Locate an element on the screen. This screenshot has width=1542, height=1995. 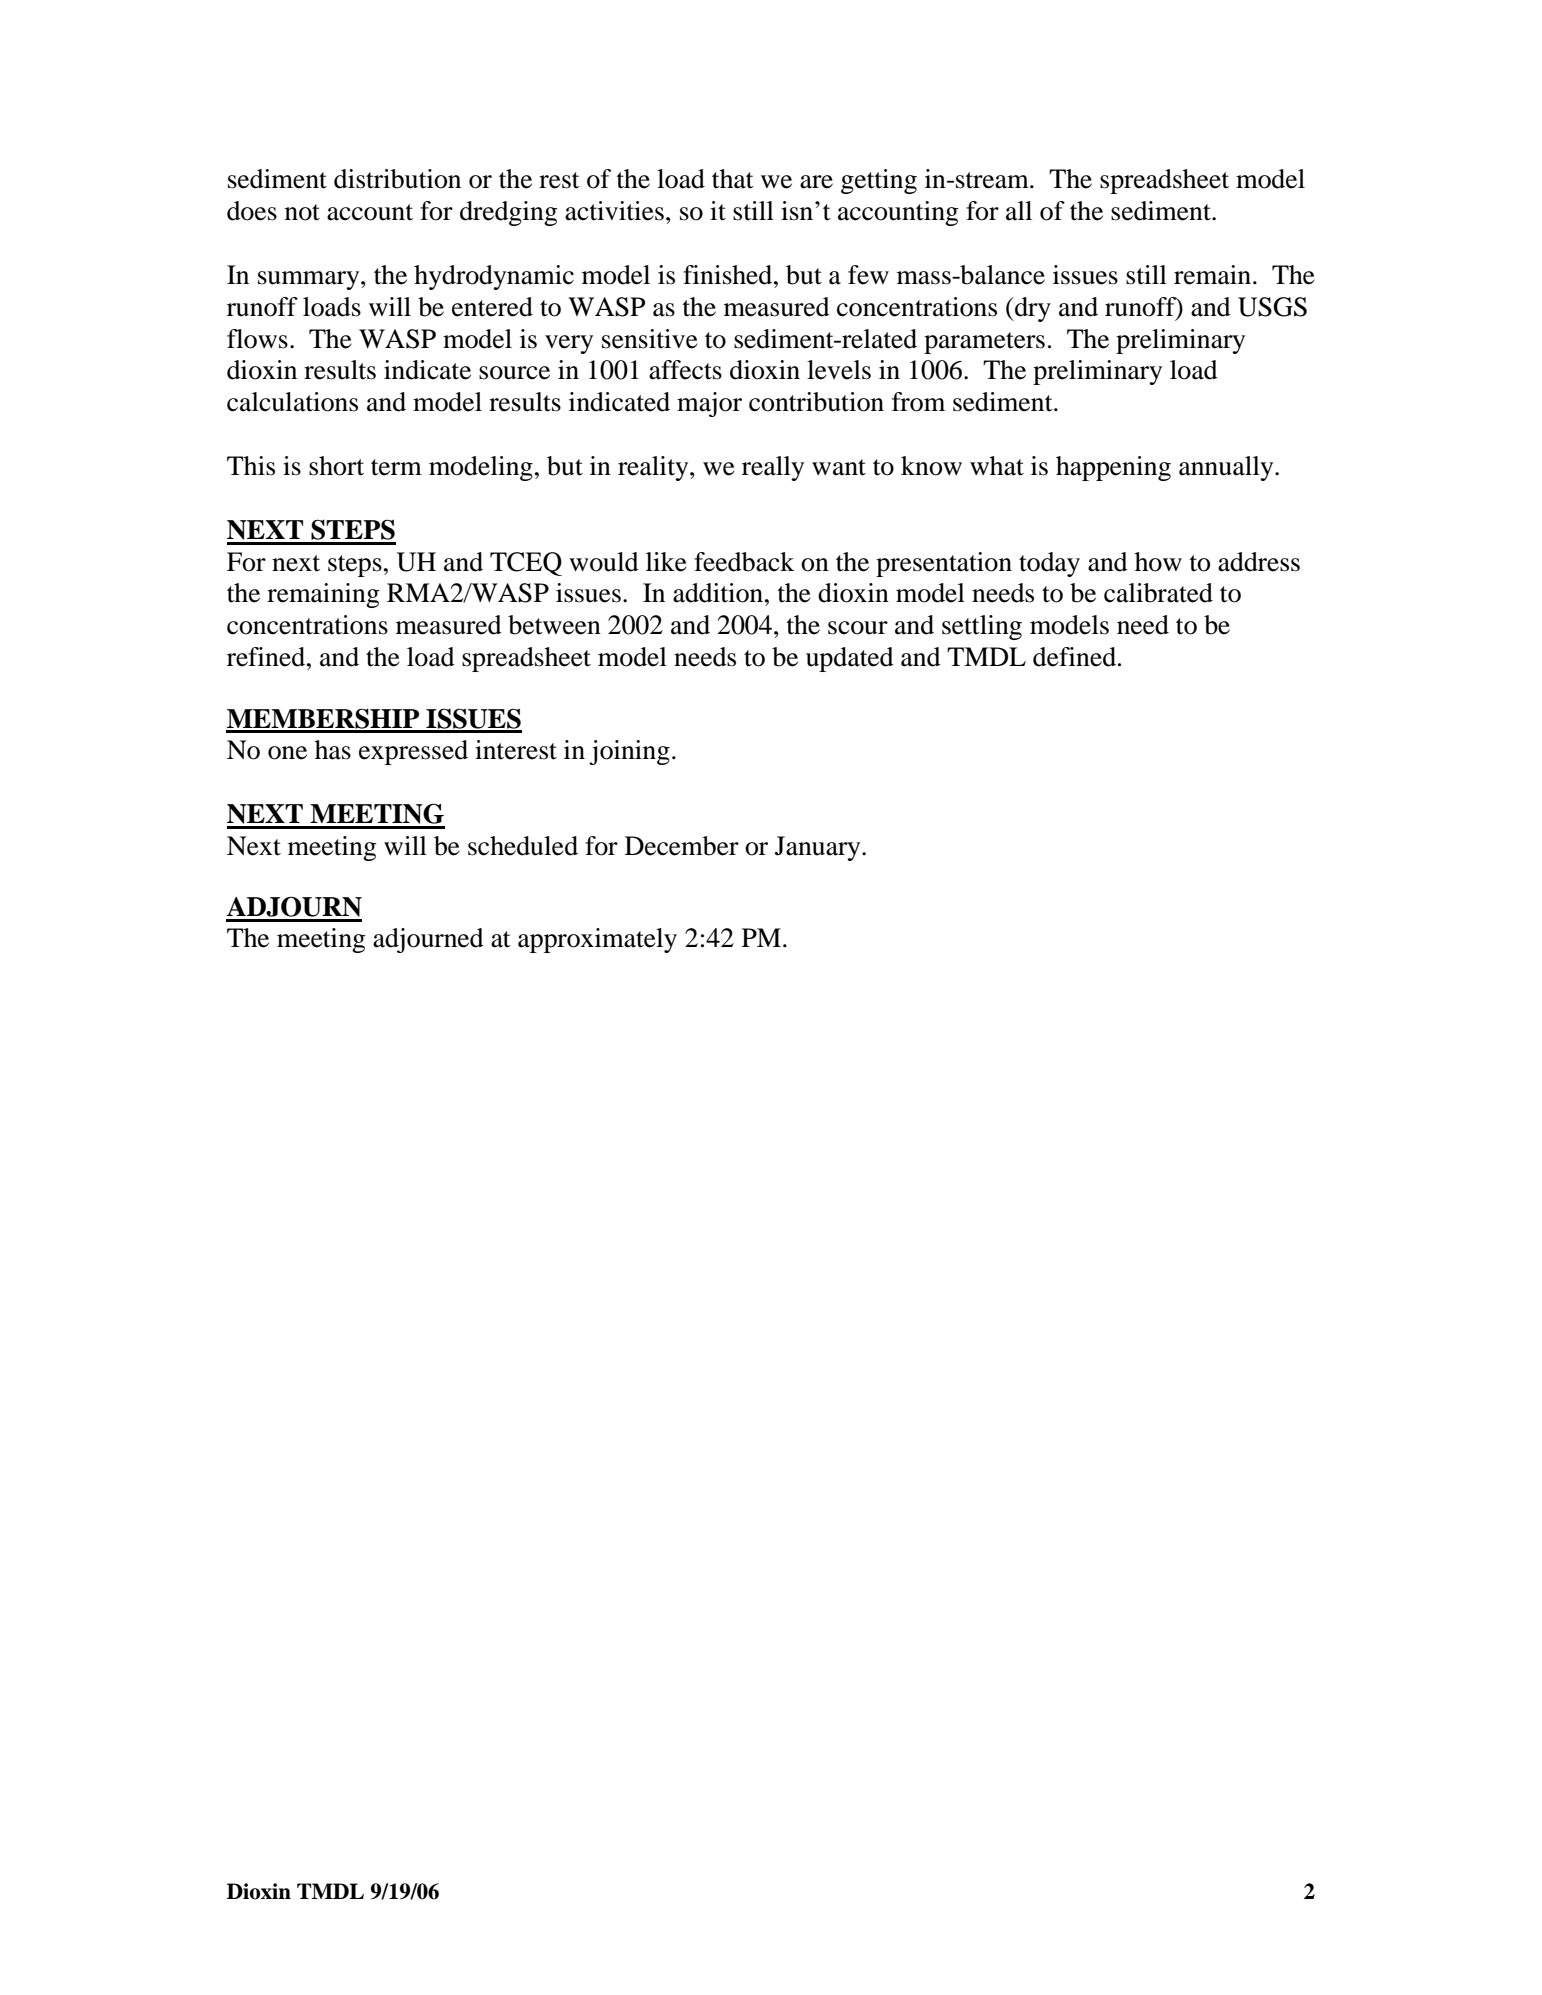
approximately is located at coordinates (597, 940).
